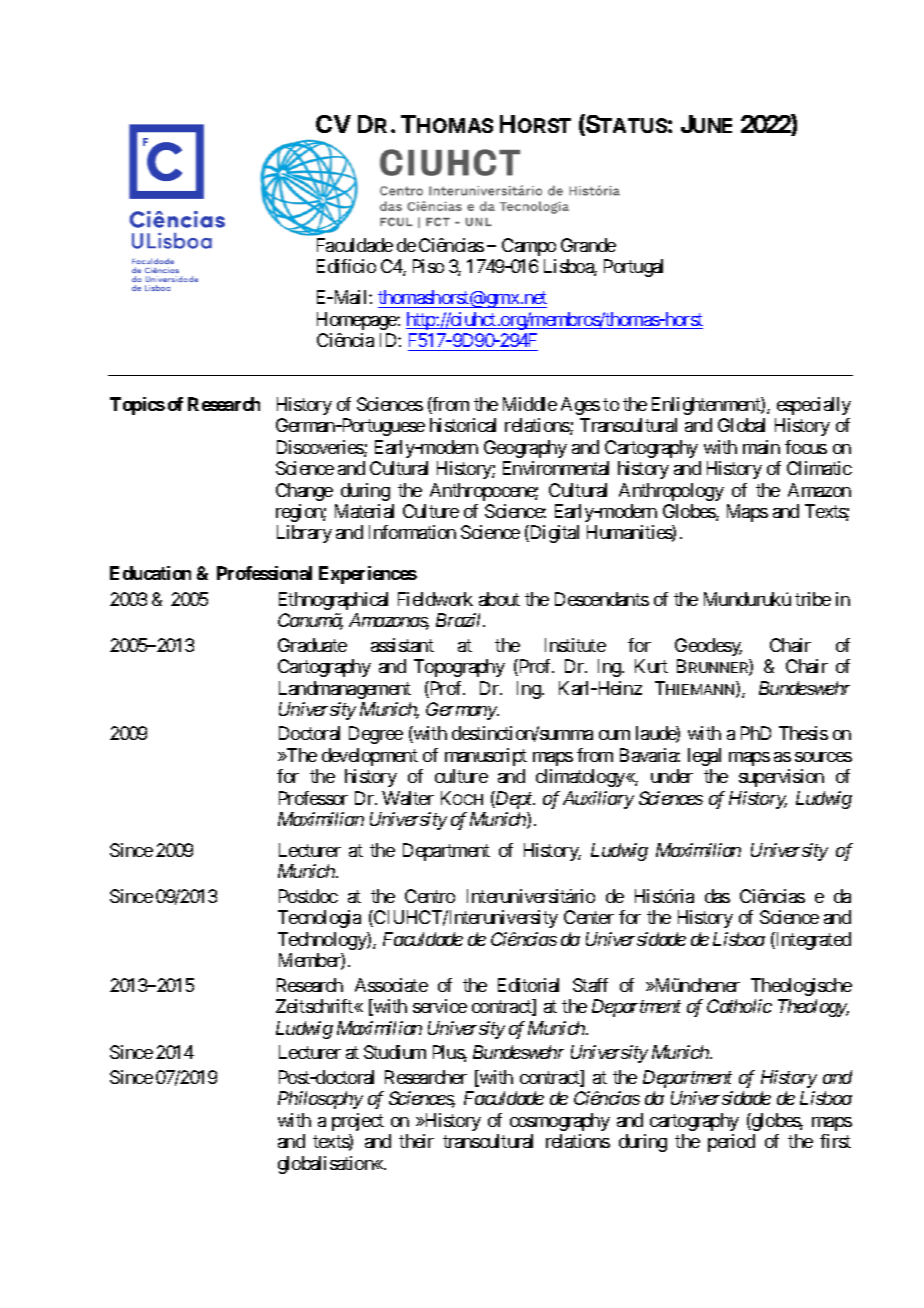 Image resolution: width=924 pixels, height=1308 pixels. I want to click on Topography, so click(459, 668).
